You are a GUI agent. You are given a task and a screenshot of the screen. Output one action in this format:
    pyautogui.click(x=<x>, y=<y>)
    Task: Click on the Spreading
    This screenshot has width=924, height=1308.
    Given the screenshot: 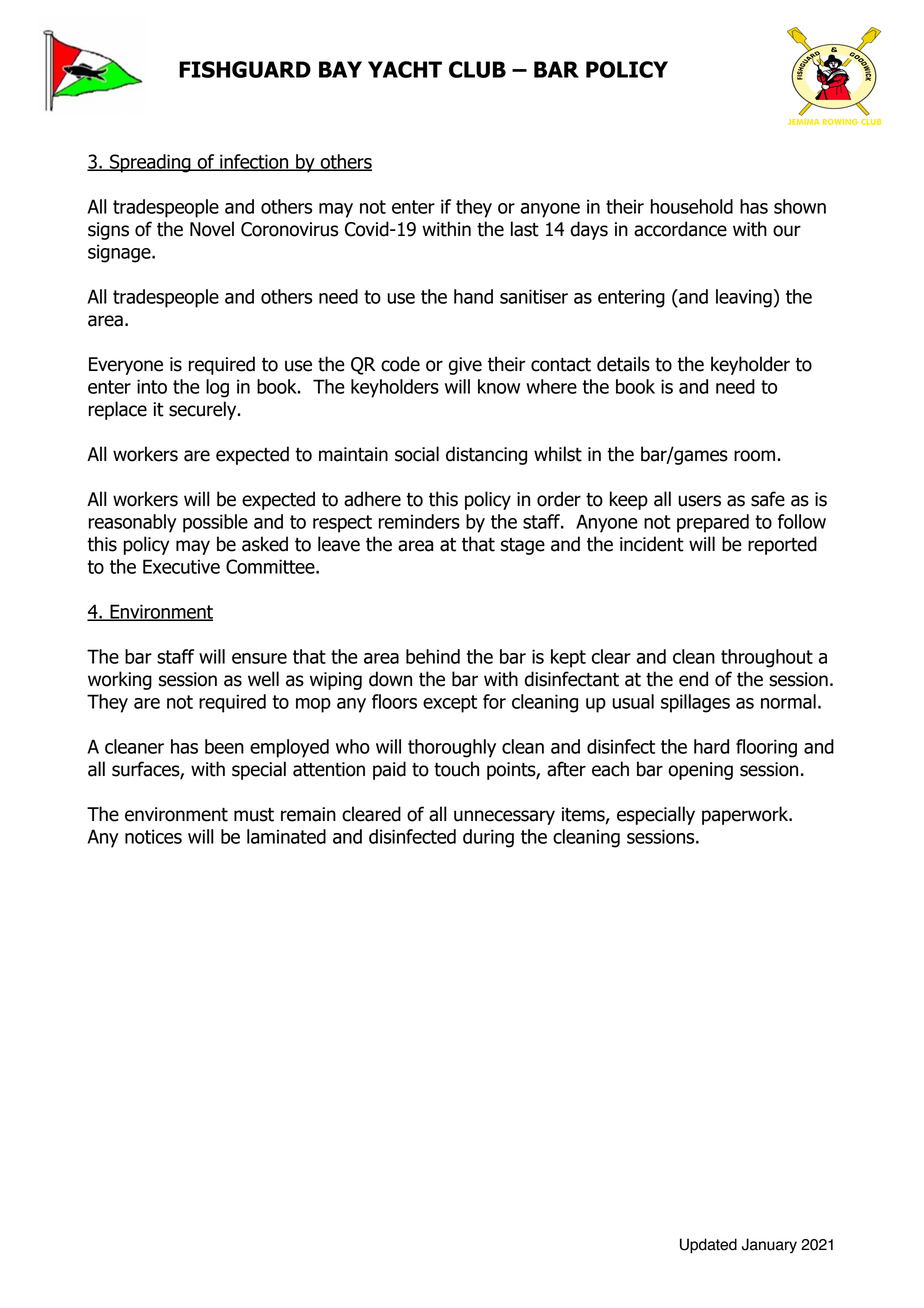 What is the action you would take?
    pyautogui.click(x=150, y=163)
